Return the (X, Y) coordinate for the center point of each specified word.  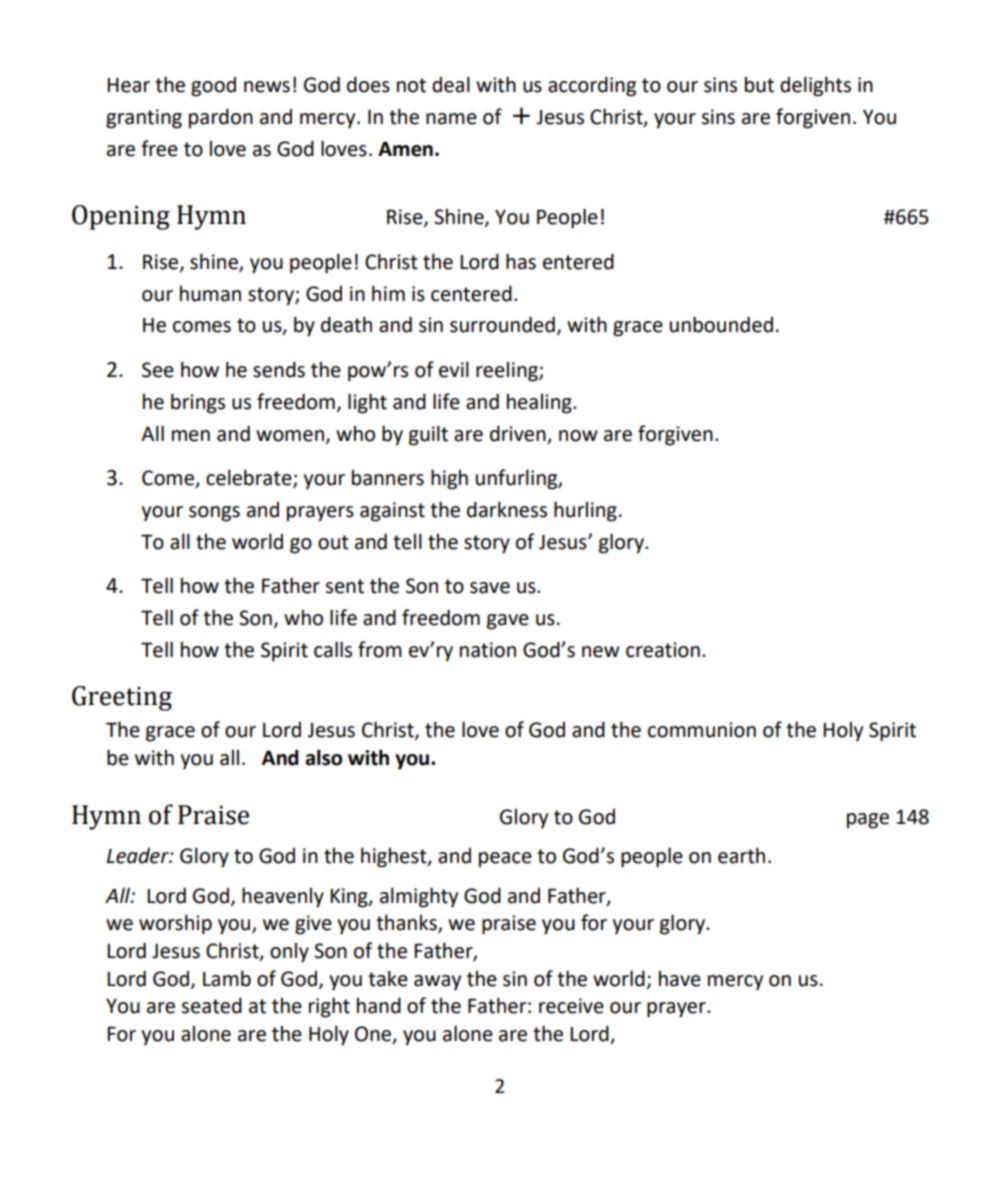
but (759, 85)
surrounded (502, 324)
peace (505, 860)
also (323, 757)
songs (214, 514)
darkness (507, 509)
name (451, 119)
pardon (221, 118)
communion (702, 730)
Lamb (227, 978)
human (210, 294)
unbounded (721, 324)
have (680, 979)
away (437, 983)
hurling (585, 511)
